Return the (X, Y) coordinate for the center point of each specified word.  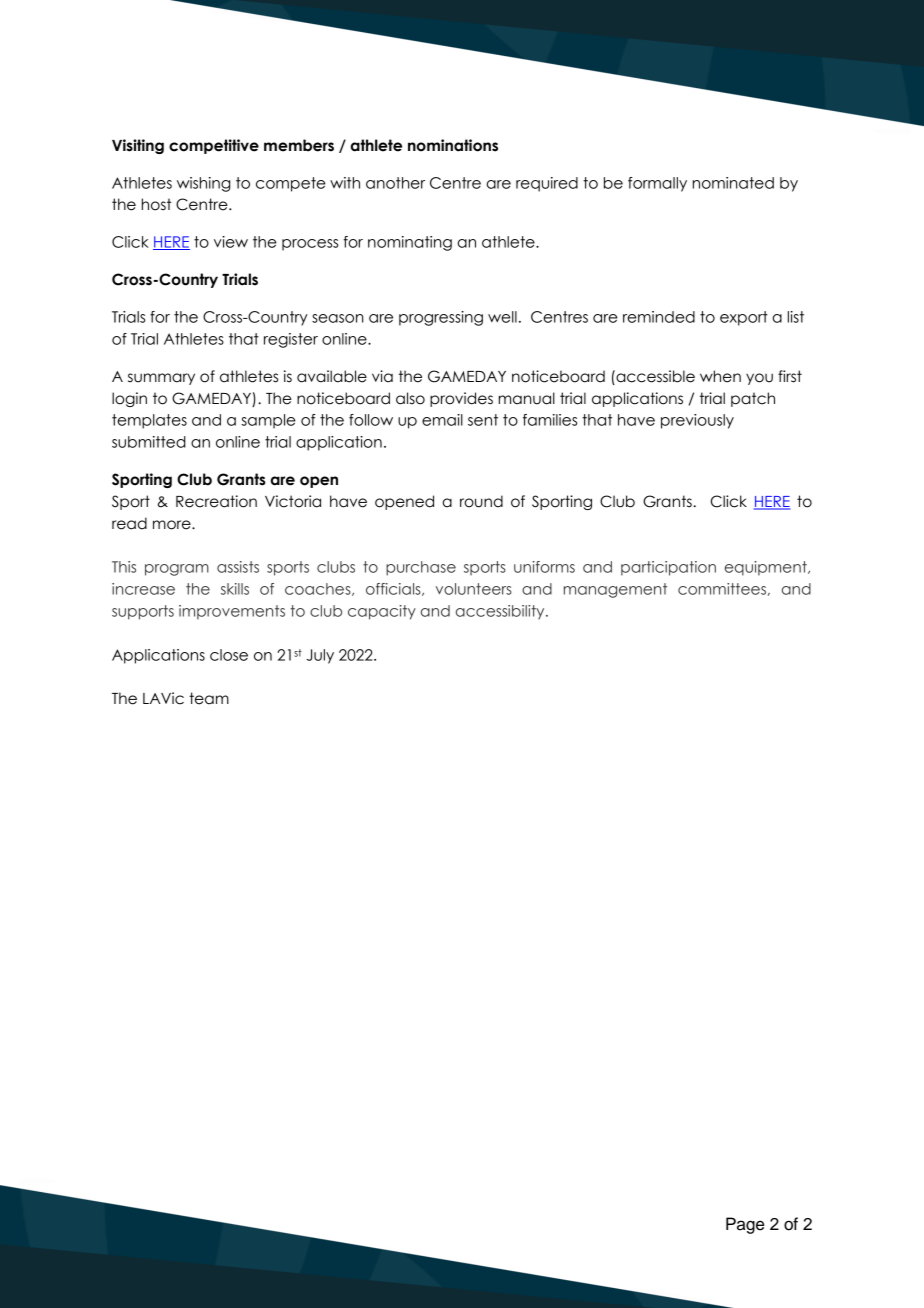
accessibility (501, 612)
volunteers (474, 589)
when (720, 376)
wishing (203, 184)
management (615, 590)
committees (722, 589)
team (209, 698)
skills (235, 589)
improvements (232, 612)
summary (161, 379)
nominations (453, 145)
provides (461, 399)
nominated (733, 183)
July (320, 656)
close (229, 655)
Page (745, 1225)
